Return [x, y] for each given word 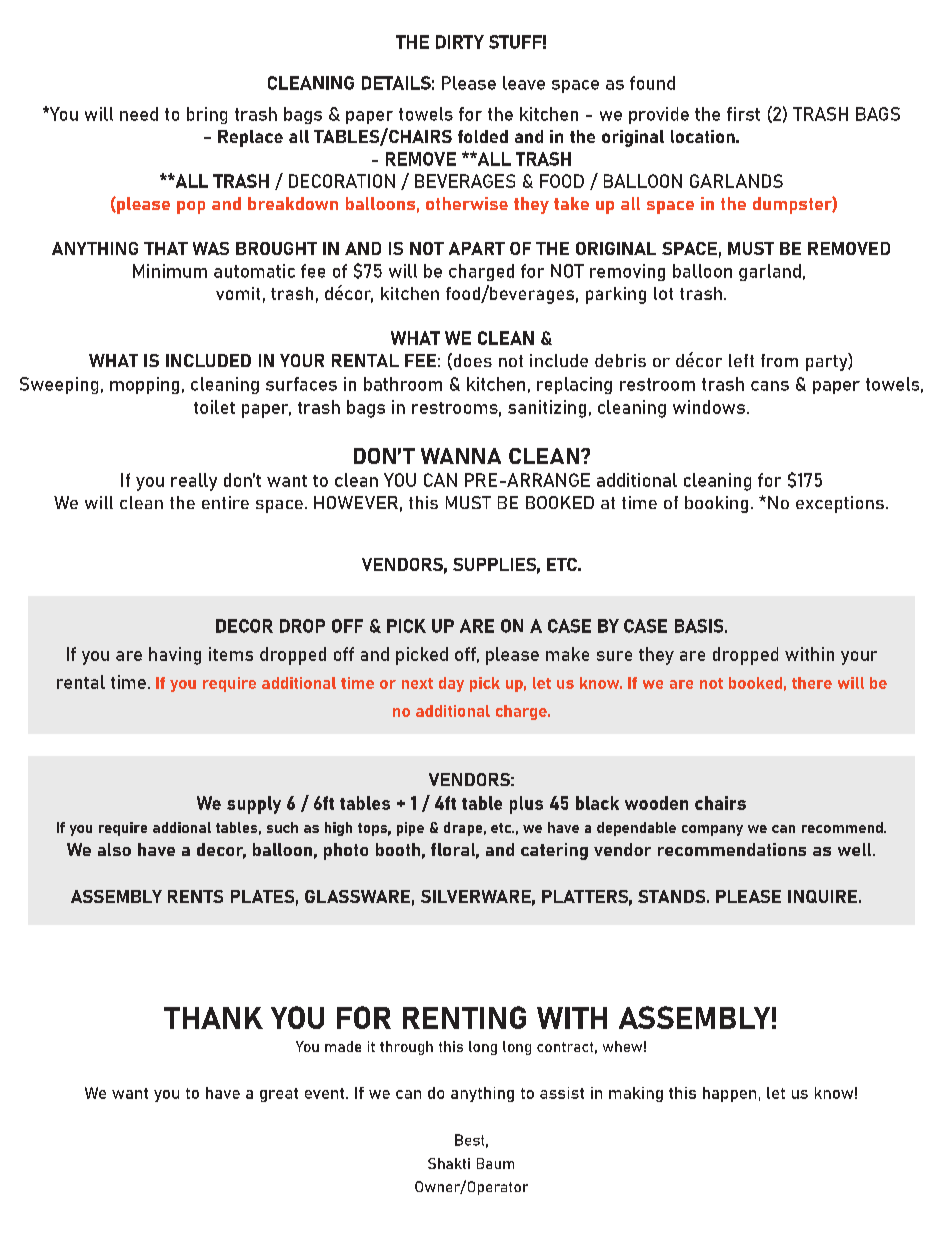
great [279, 1095]
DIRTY [460, 42]
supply [254, 805]
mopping [144, 385]
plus [526, 805]
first [743, 114]
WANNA [461, 456]
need [139, 114]
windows [709, 407]
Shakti [449, 1163]
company [712, 830]
